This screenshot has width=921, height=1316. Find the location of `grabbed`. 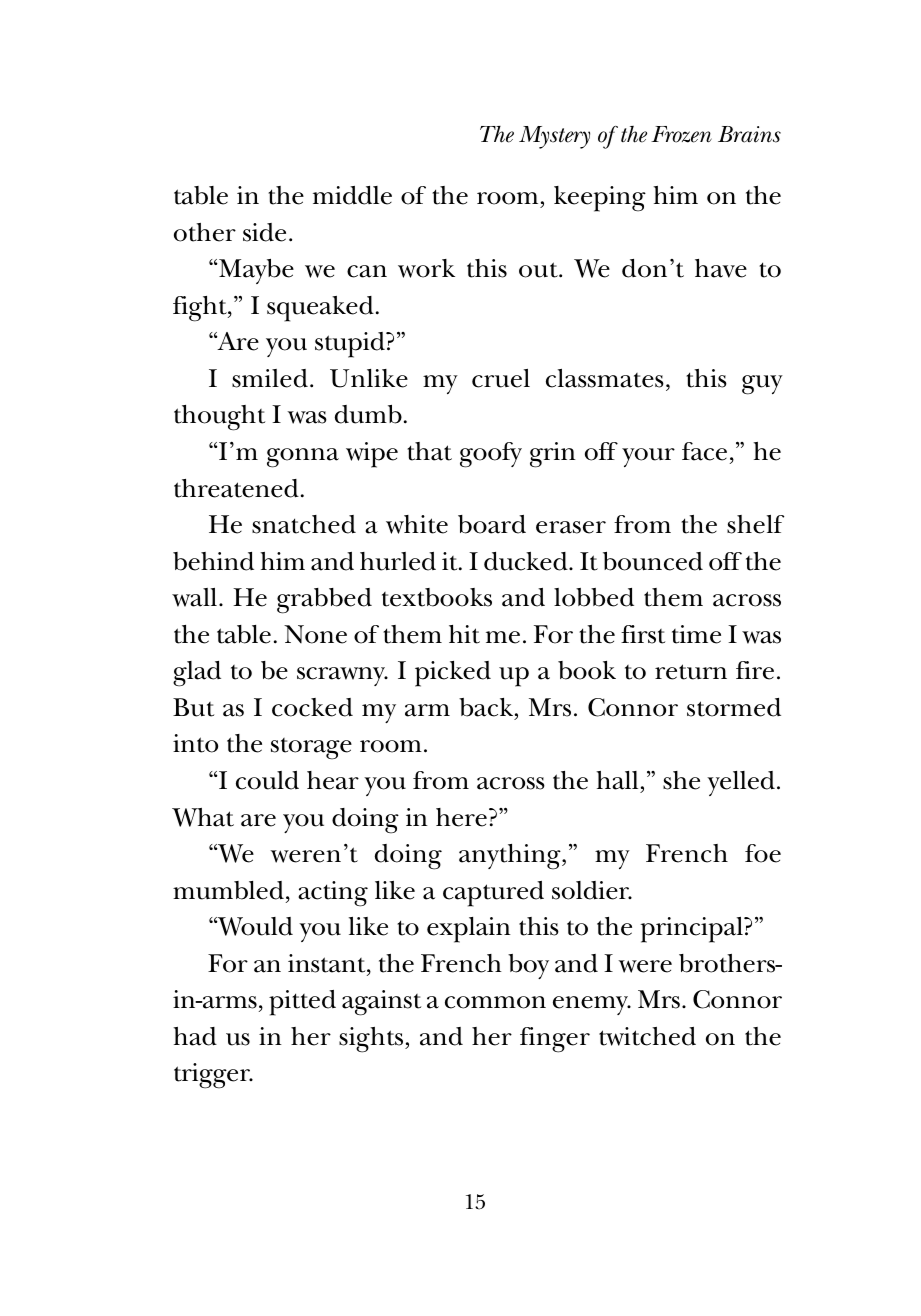

grabbed is located at coordinates (324, 601).
